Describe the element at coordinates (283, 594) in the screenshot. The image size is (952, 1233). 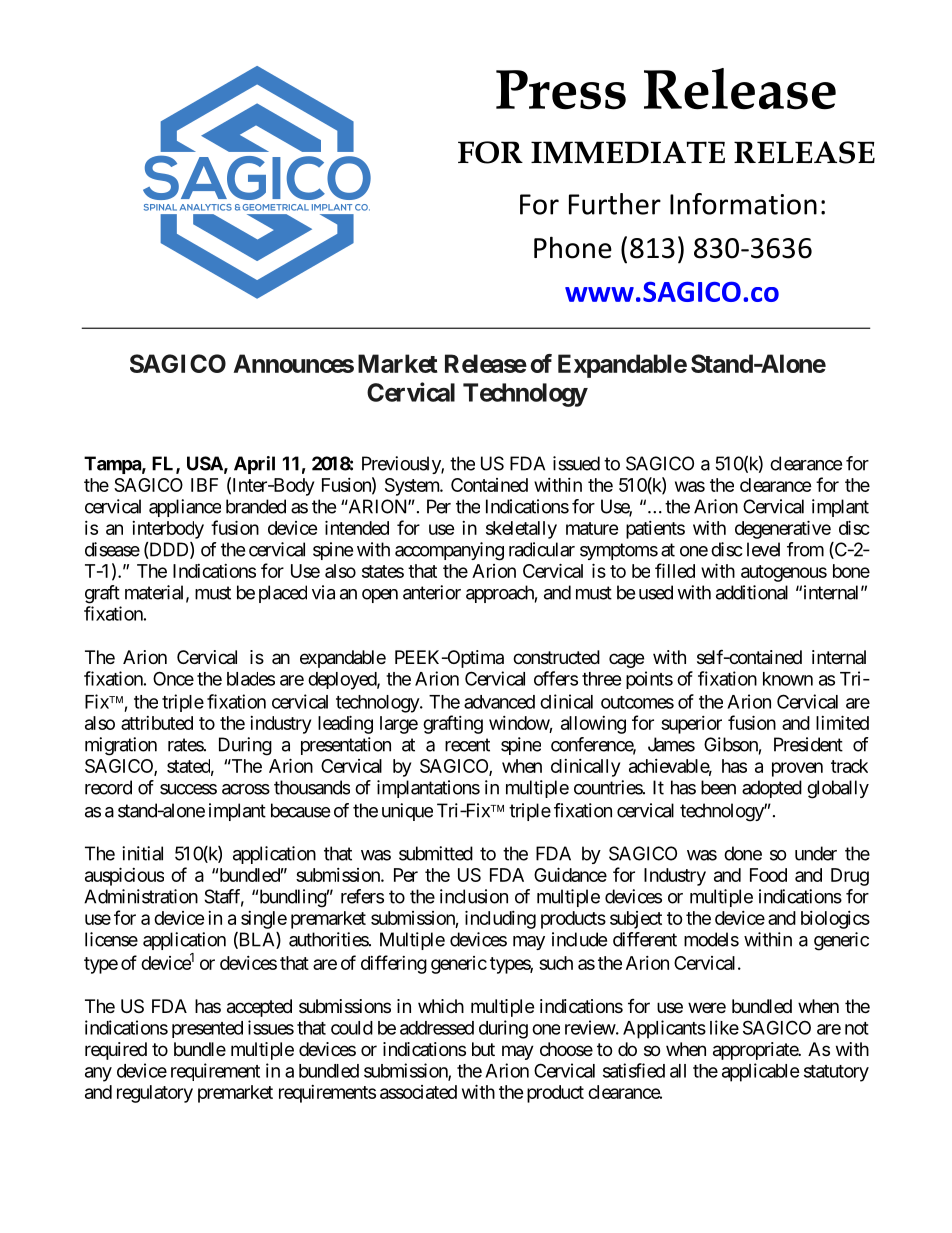
I see `placed` at that location.
